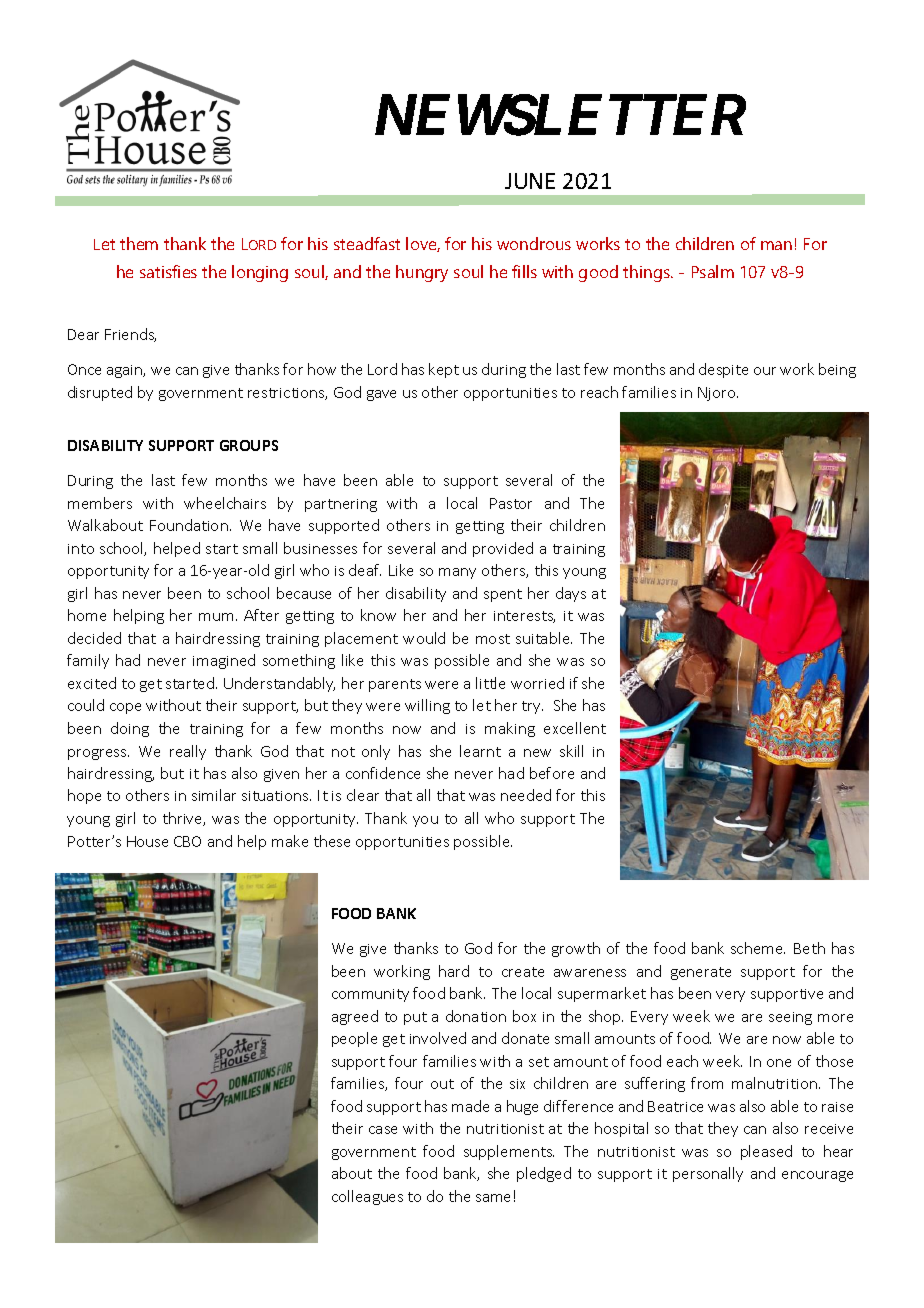 This image has height=1308, width=924. What do you see at coordinates (723, 370) in the image?
I see `despite` at bounding box center [723, 370].
